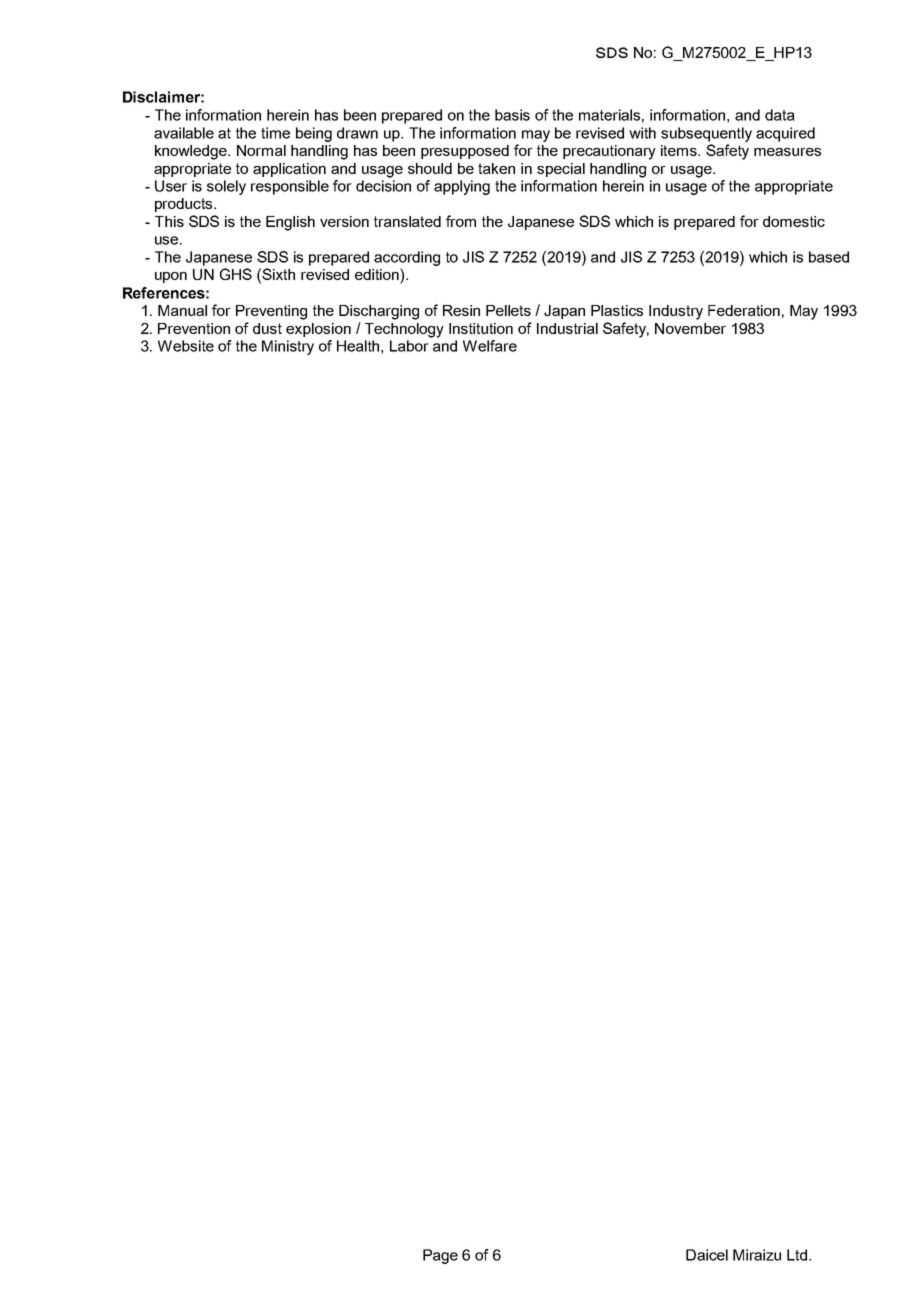  I want to click on Normal, so click(261, 150).
